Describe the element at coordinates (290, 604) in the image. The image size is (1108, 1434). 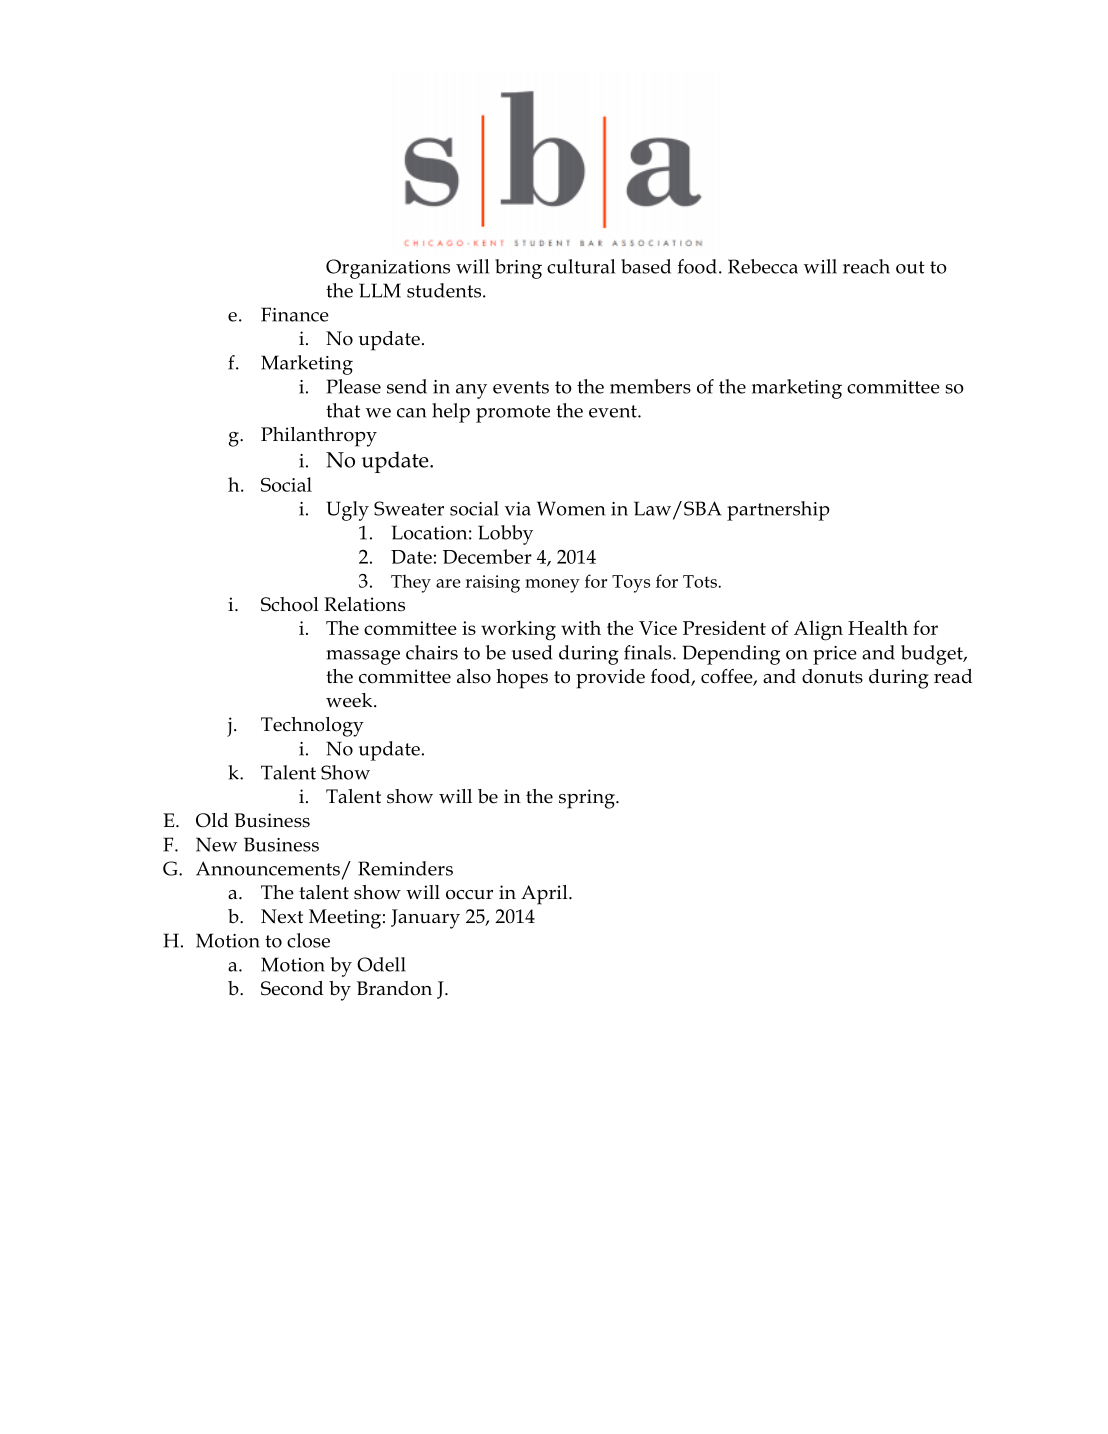
I see `School` at that location.
